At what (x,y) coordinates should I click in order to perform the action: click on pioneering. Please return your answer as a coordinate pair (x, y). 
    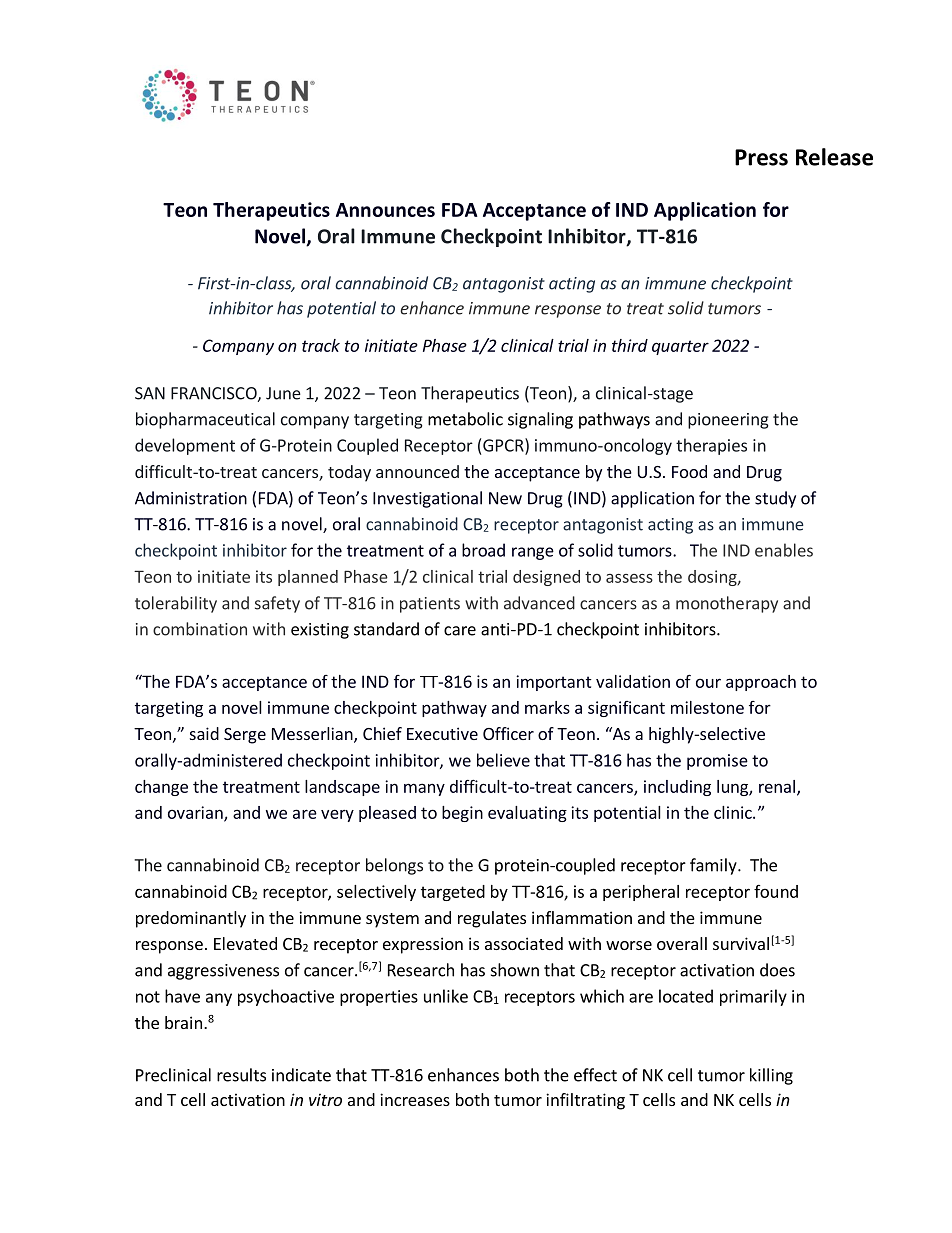
    Looking at the image, I should click on (728, 421).
